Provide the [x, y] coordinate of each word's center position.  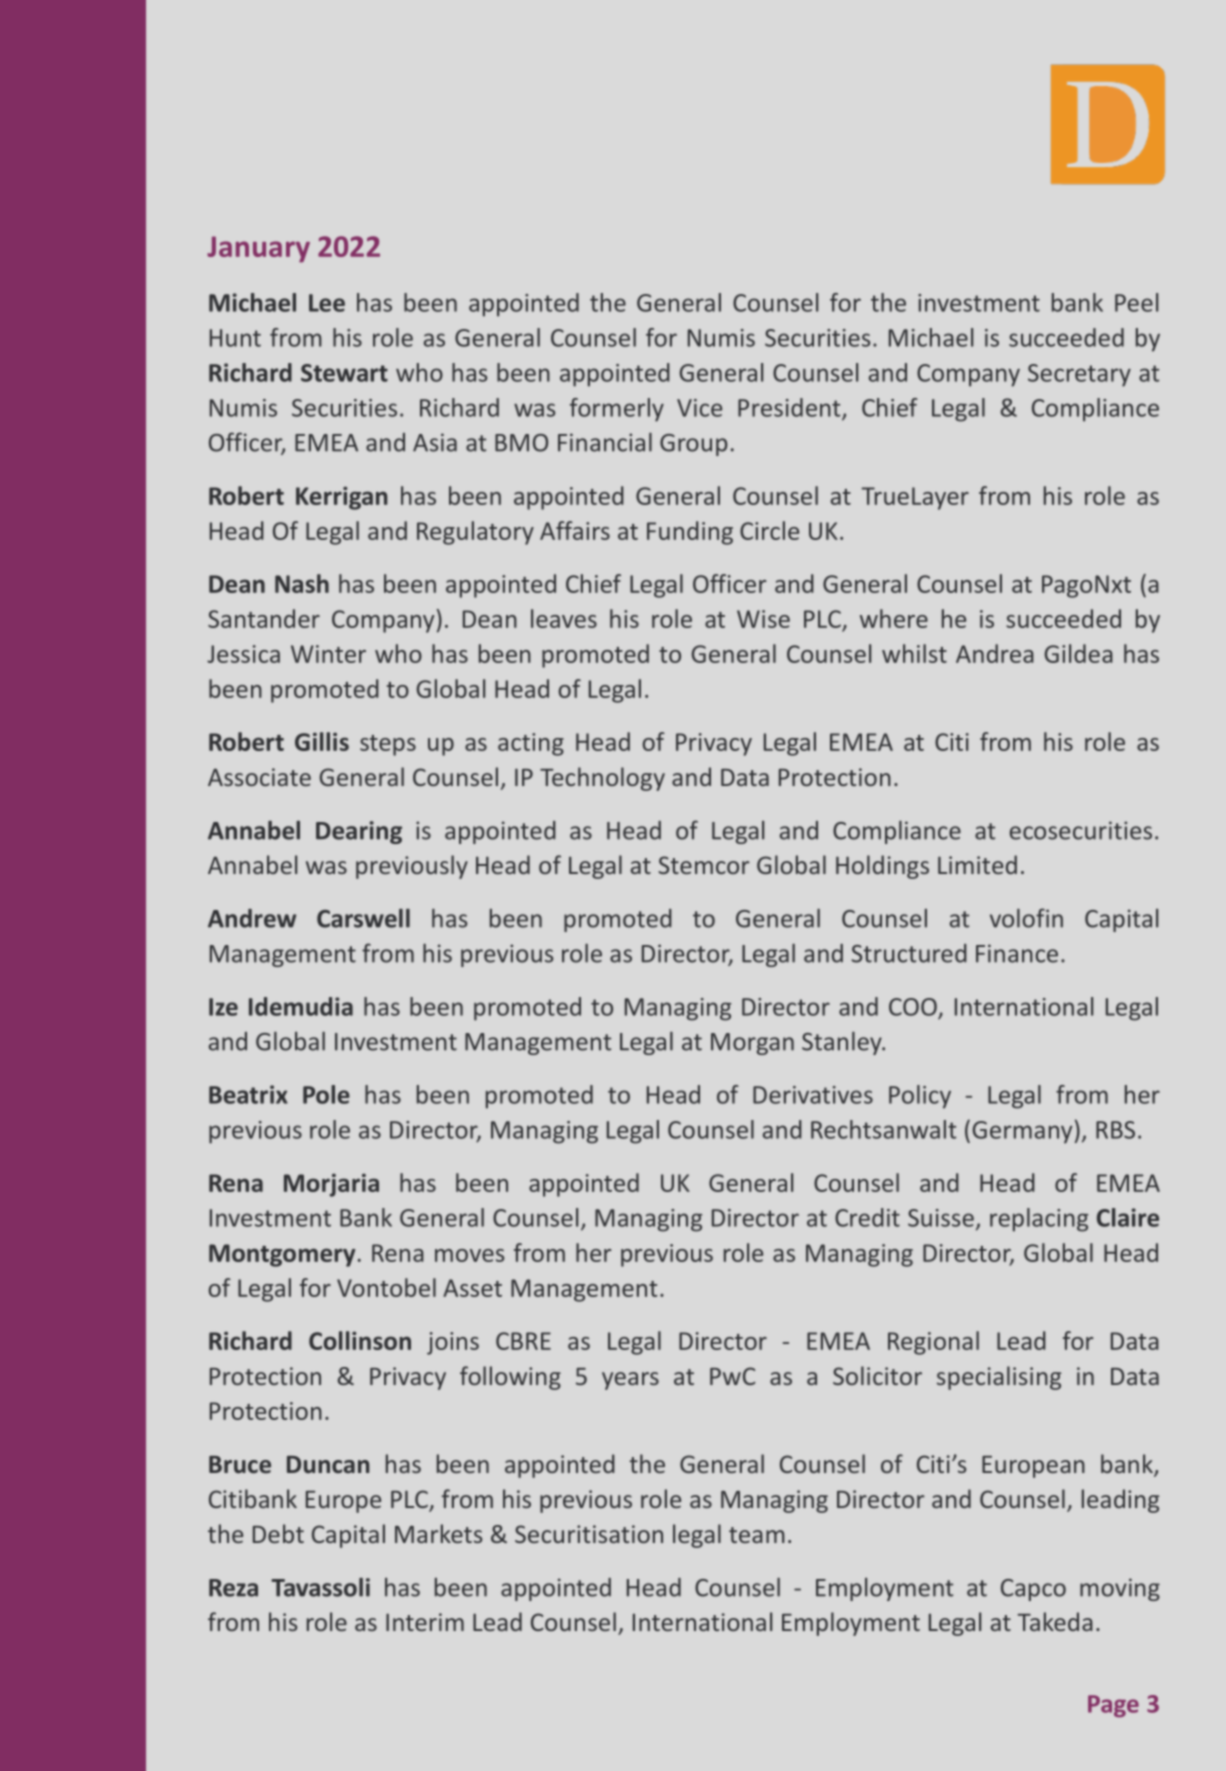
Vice [699, 408]
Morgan [752, 1044]
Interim [425, 1622]
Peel [1136, 302]
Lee [327, 303]
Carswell [363, 918]
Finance [1017, 953]
